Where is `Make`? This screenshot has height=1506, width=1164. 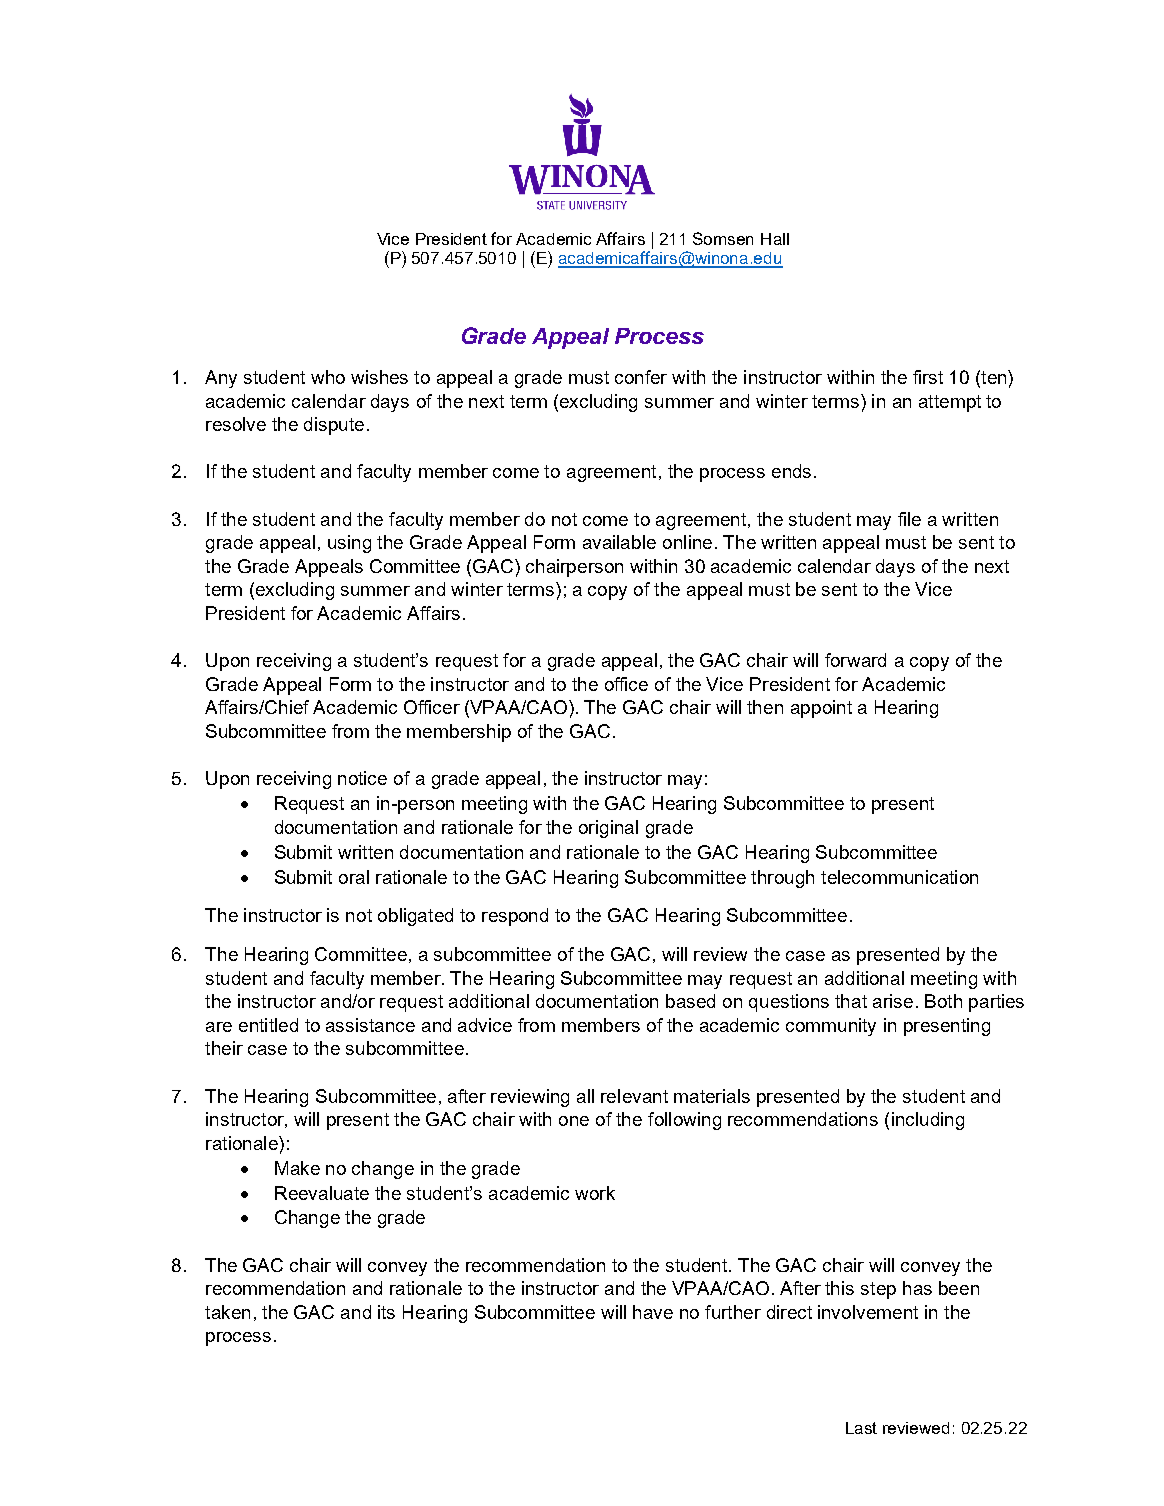 Make is located at coordinates (297, 1168).
